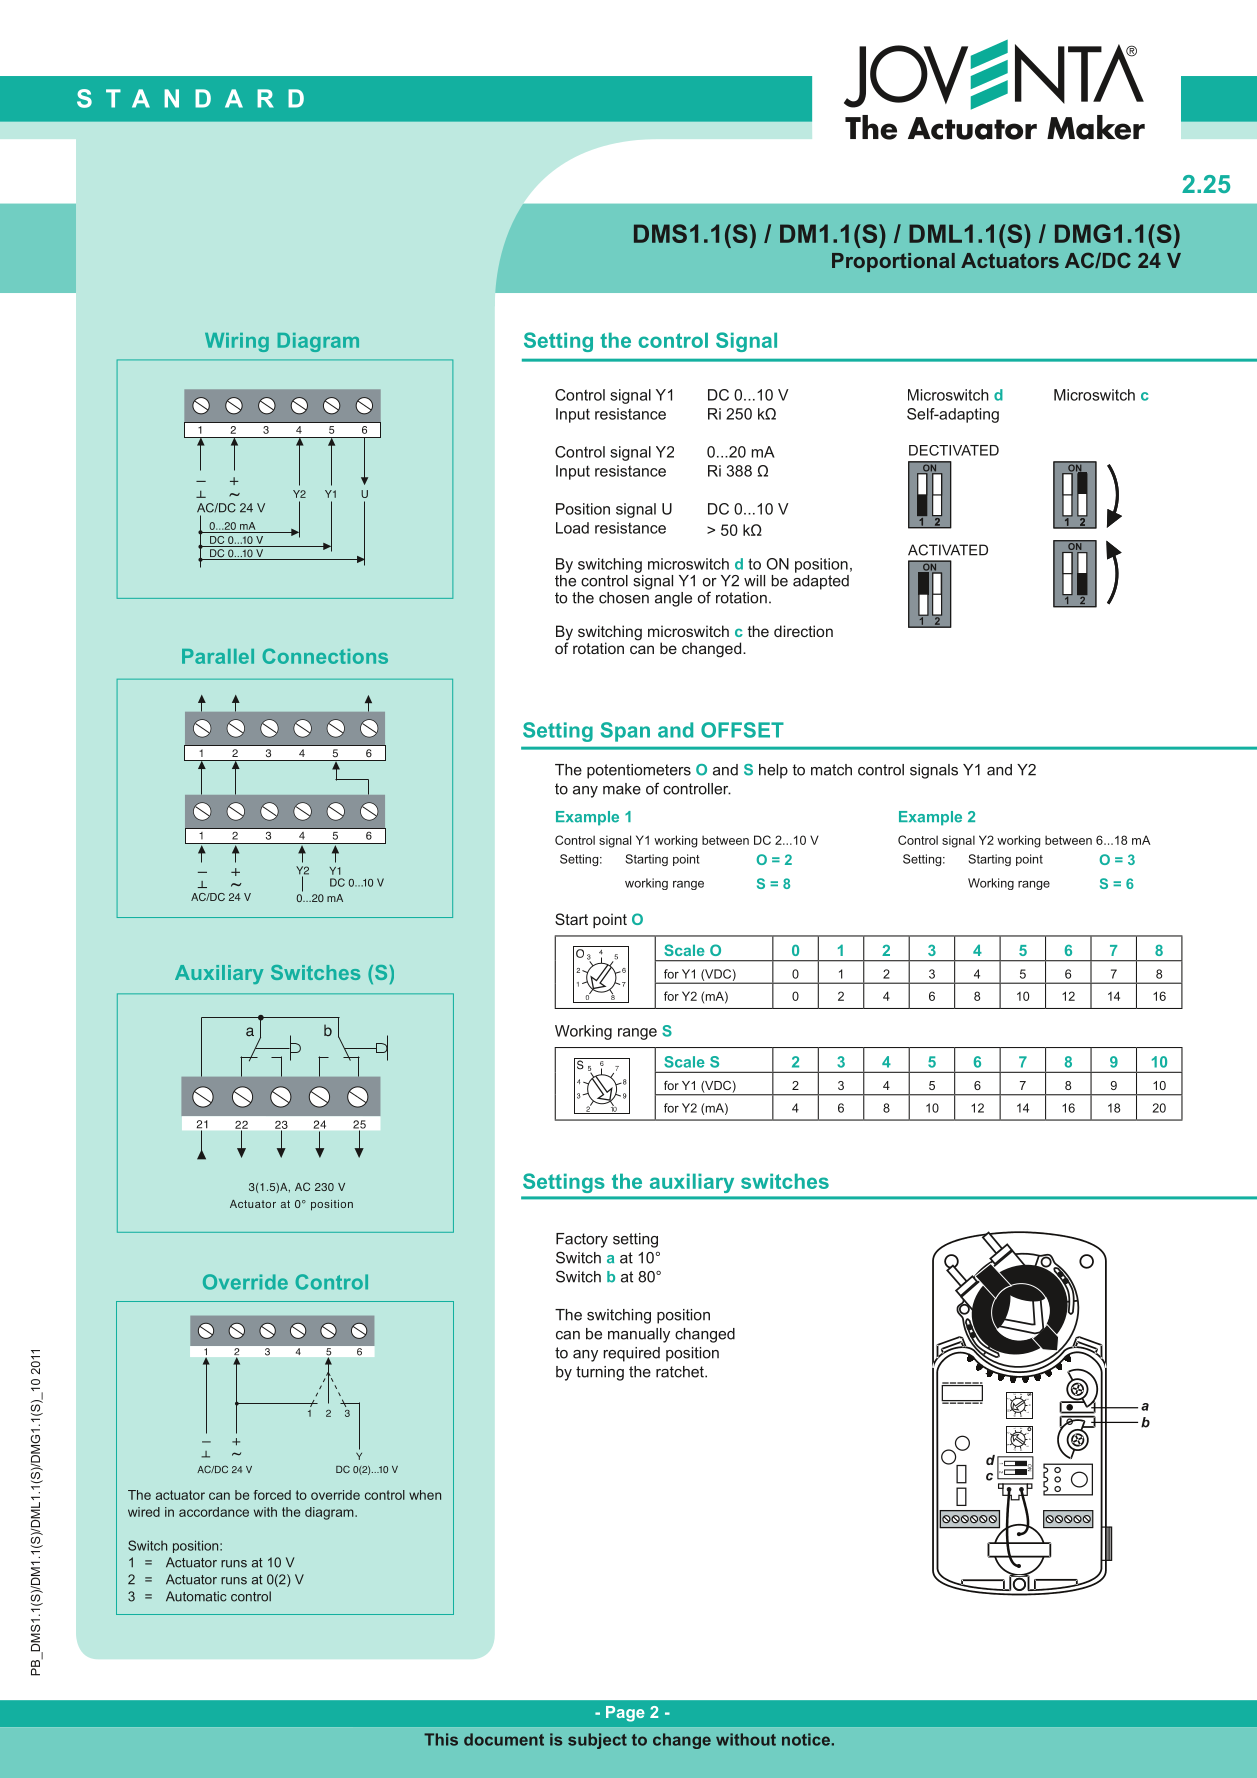 The width and height of the image is (1257, 1778). What do you see at coordinates (806, 1739) in the image?
I see `notice` at bounding box center [806, 1739].
